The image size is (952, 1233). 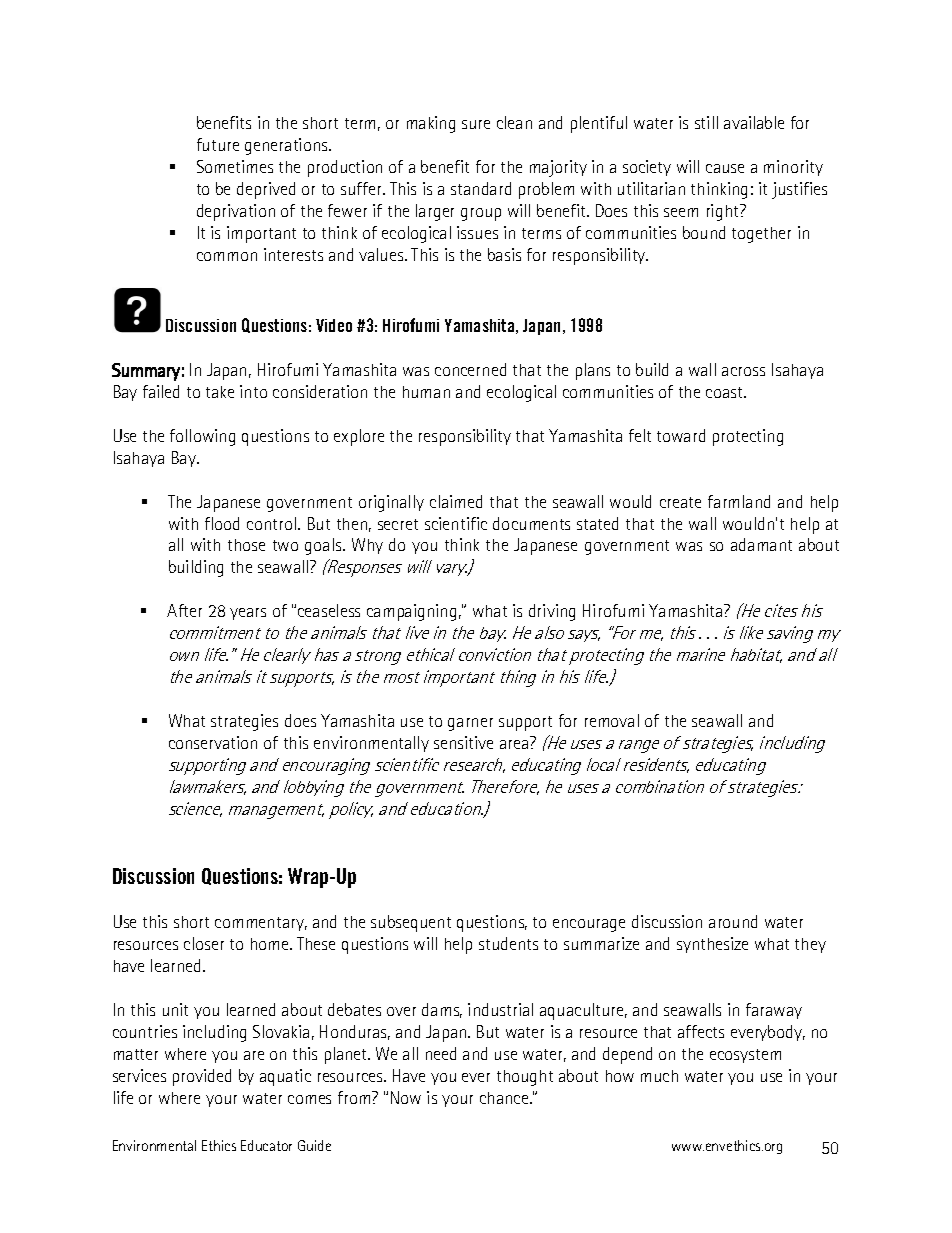 I want to click on sure, so click(x=476, y=124).
